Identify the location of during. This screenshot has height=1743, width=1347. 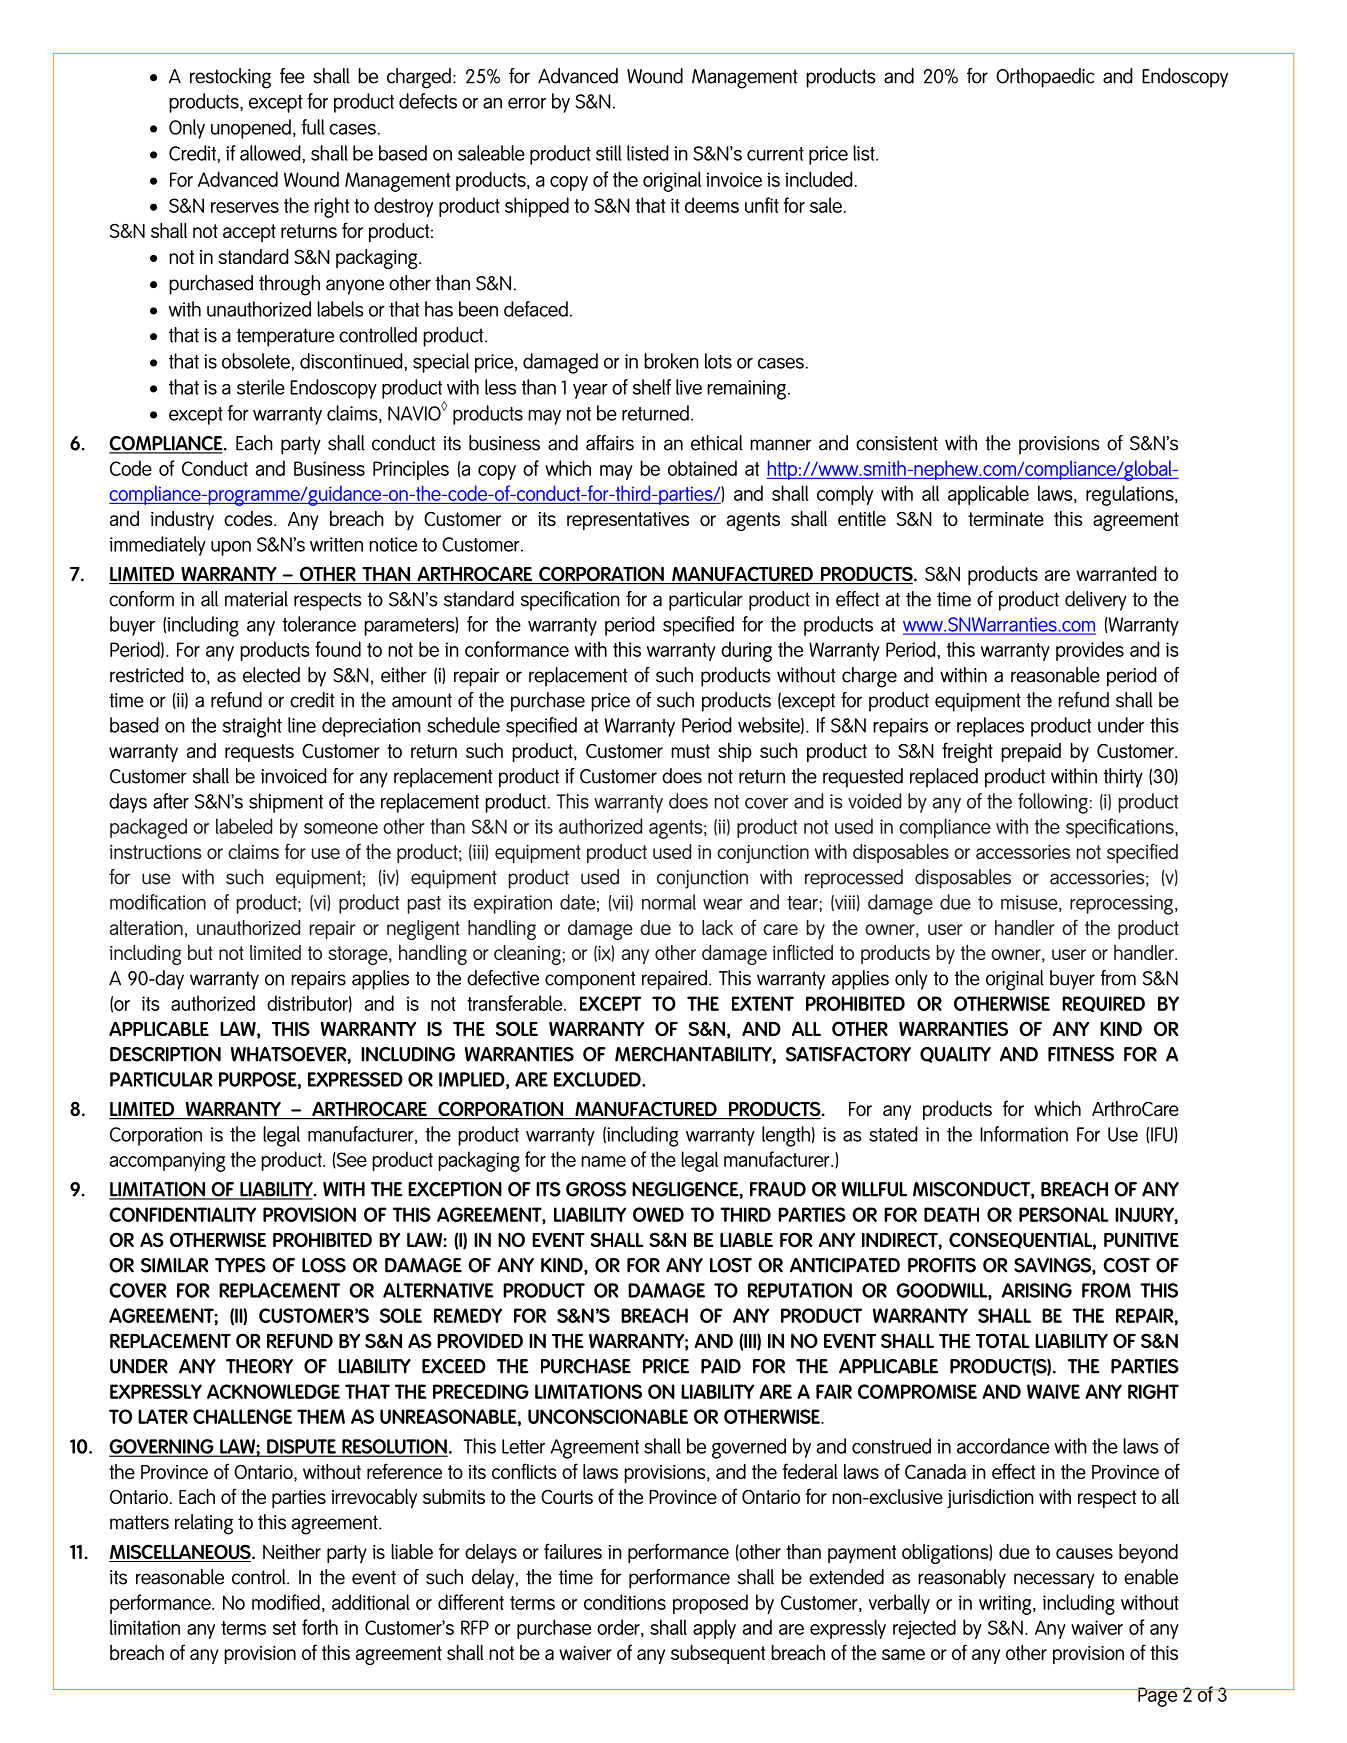
(746, 651).
